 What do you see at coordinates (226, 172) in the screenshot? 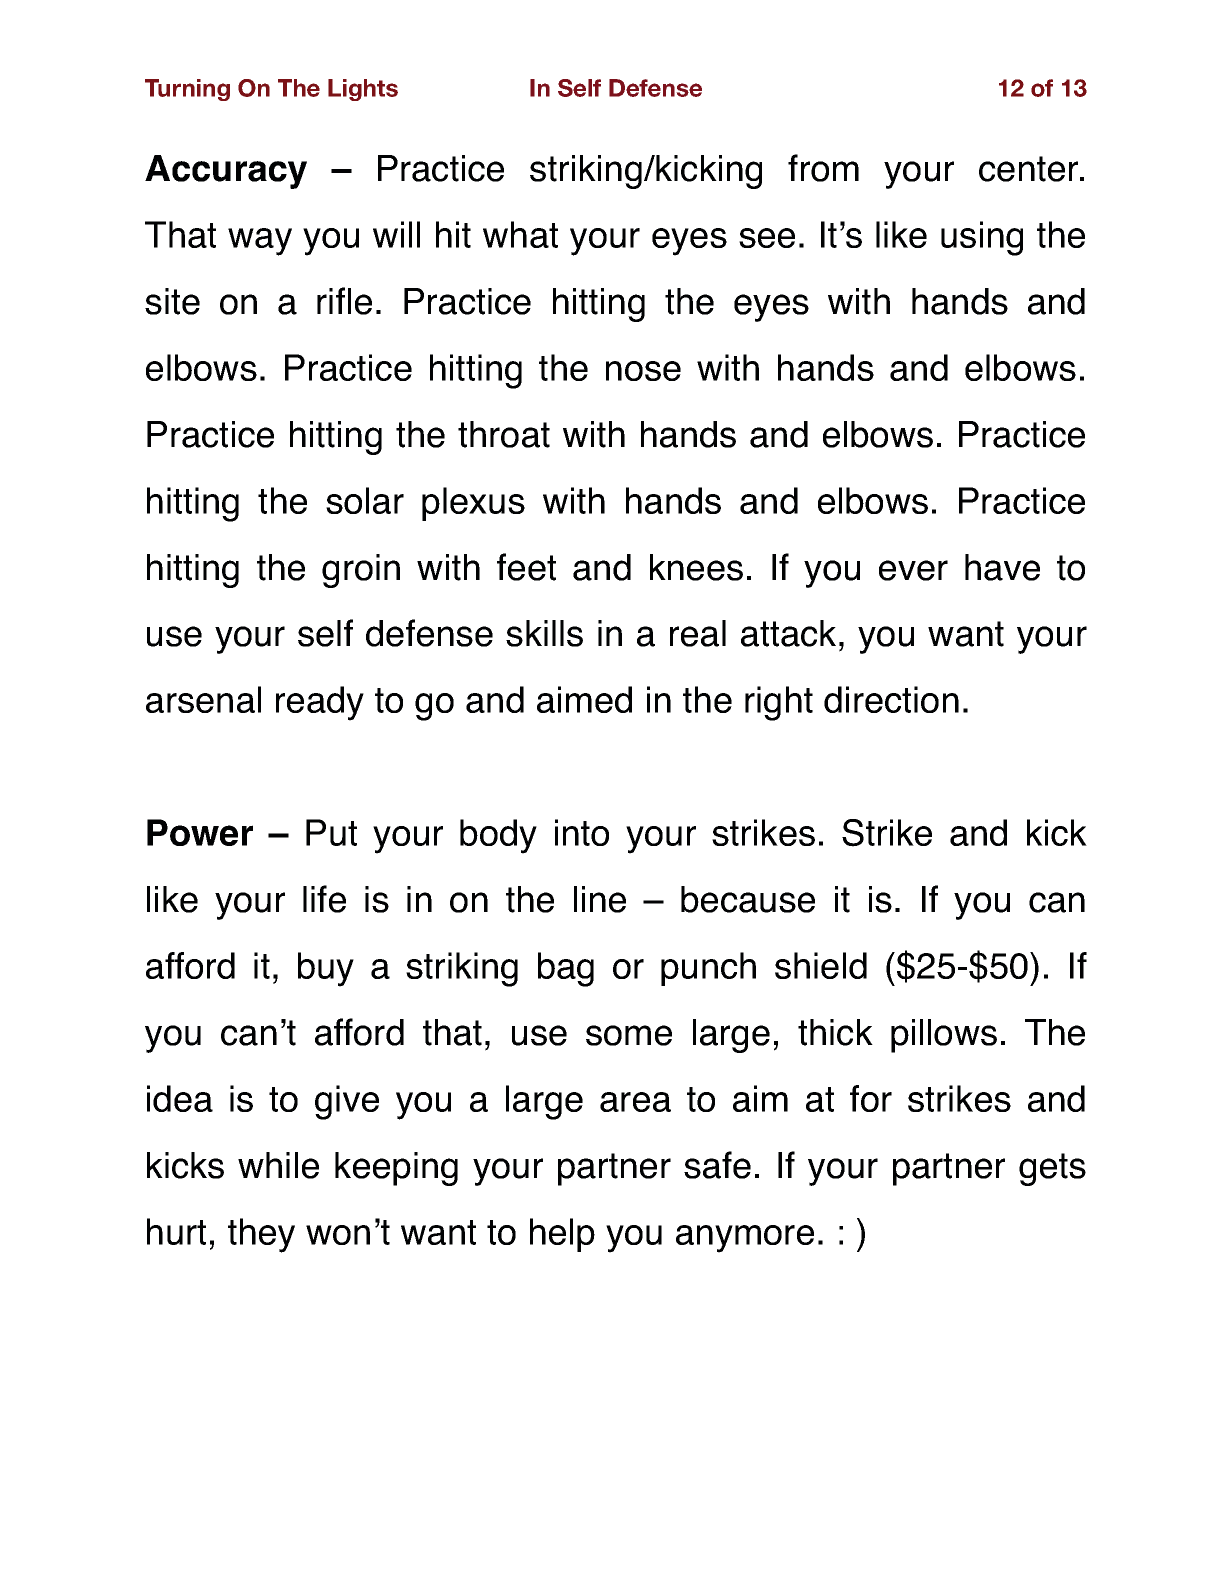
I see `Accuracy` at bounding box center [226, 172].
